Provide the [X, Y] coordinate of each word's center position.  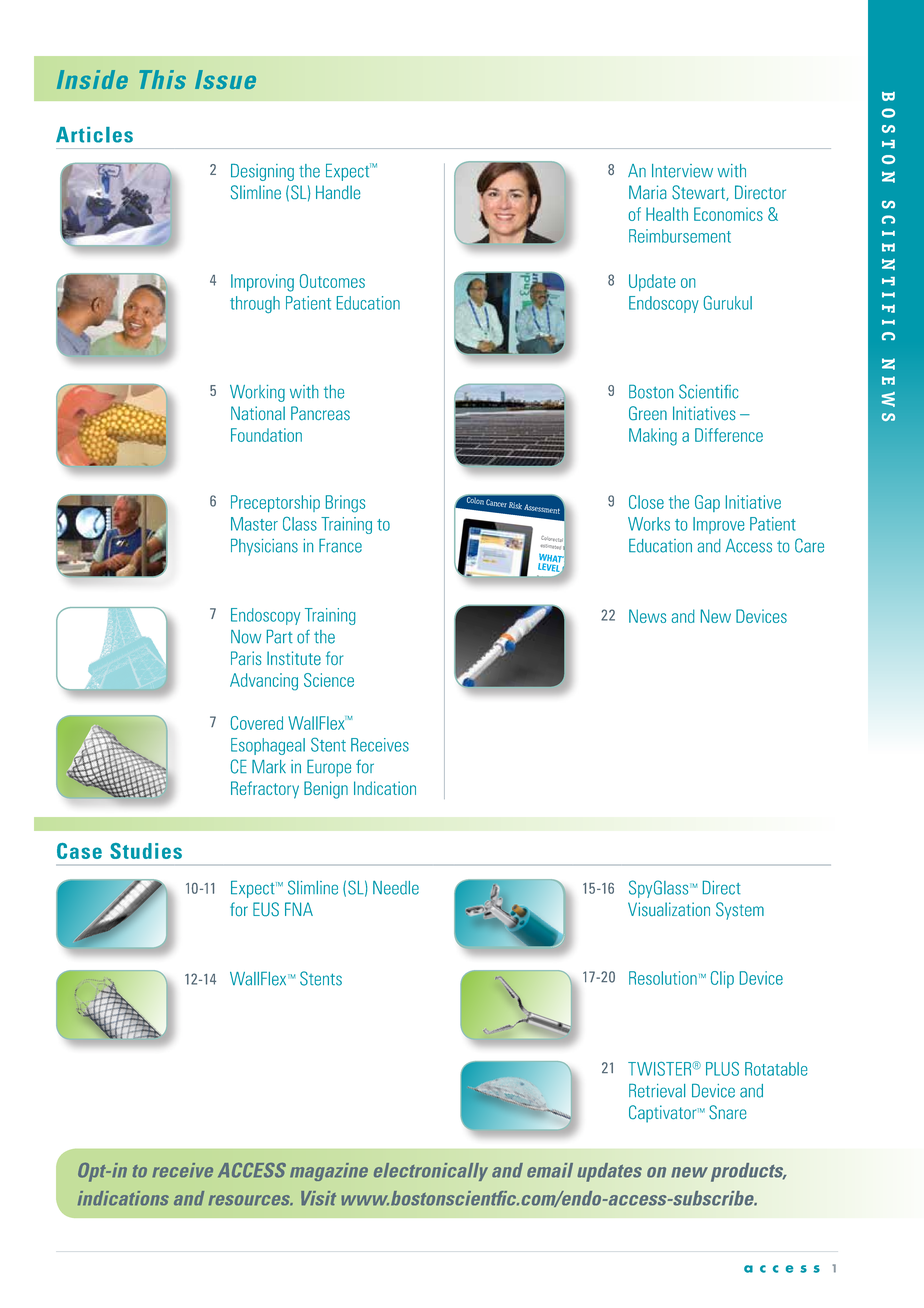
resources [250, 1200]
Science [329, 680]
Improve [718, 525]
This [162, 79]
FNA [299, 909]
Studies [146, 851]
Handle [338, 192]
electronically [431, 1172]
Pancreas [320, 413]
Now [246, 637]
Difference [729, 435]
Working [257, 393]
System [740, 911]
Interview [682, 171]
